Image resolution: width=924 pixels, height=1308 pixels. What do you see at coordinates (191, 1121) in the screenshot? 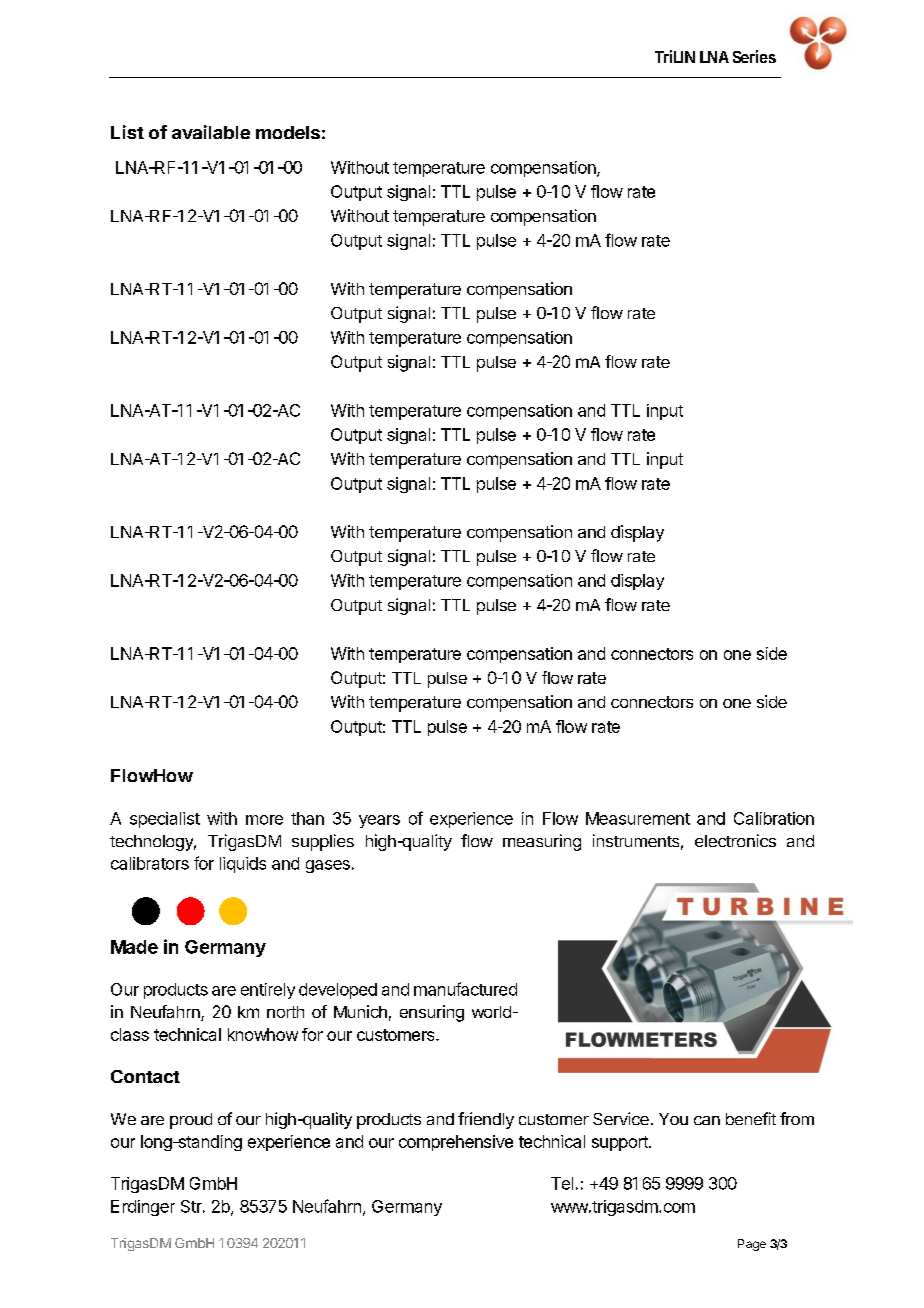
I see `proud` at bounding box center [191, 1121].
